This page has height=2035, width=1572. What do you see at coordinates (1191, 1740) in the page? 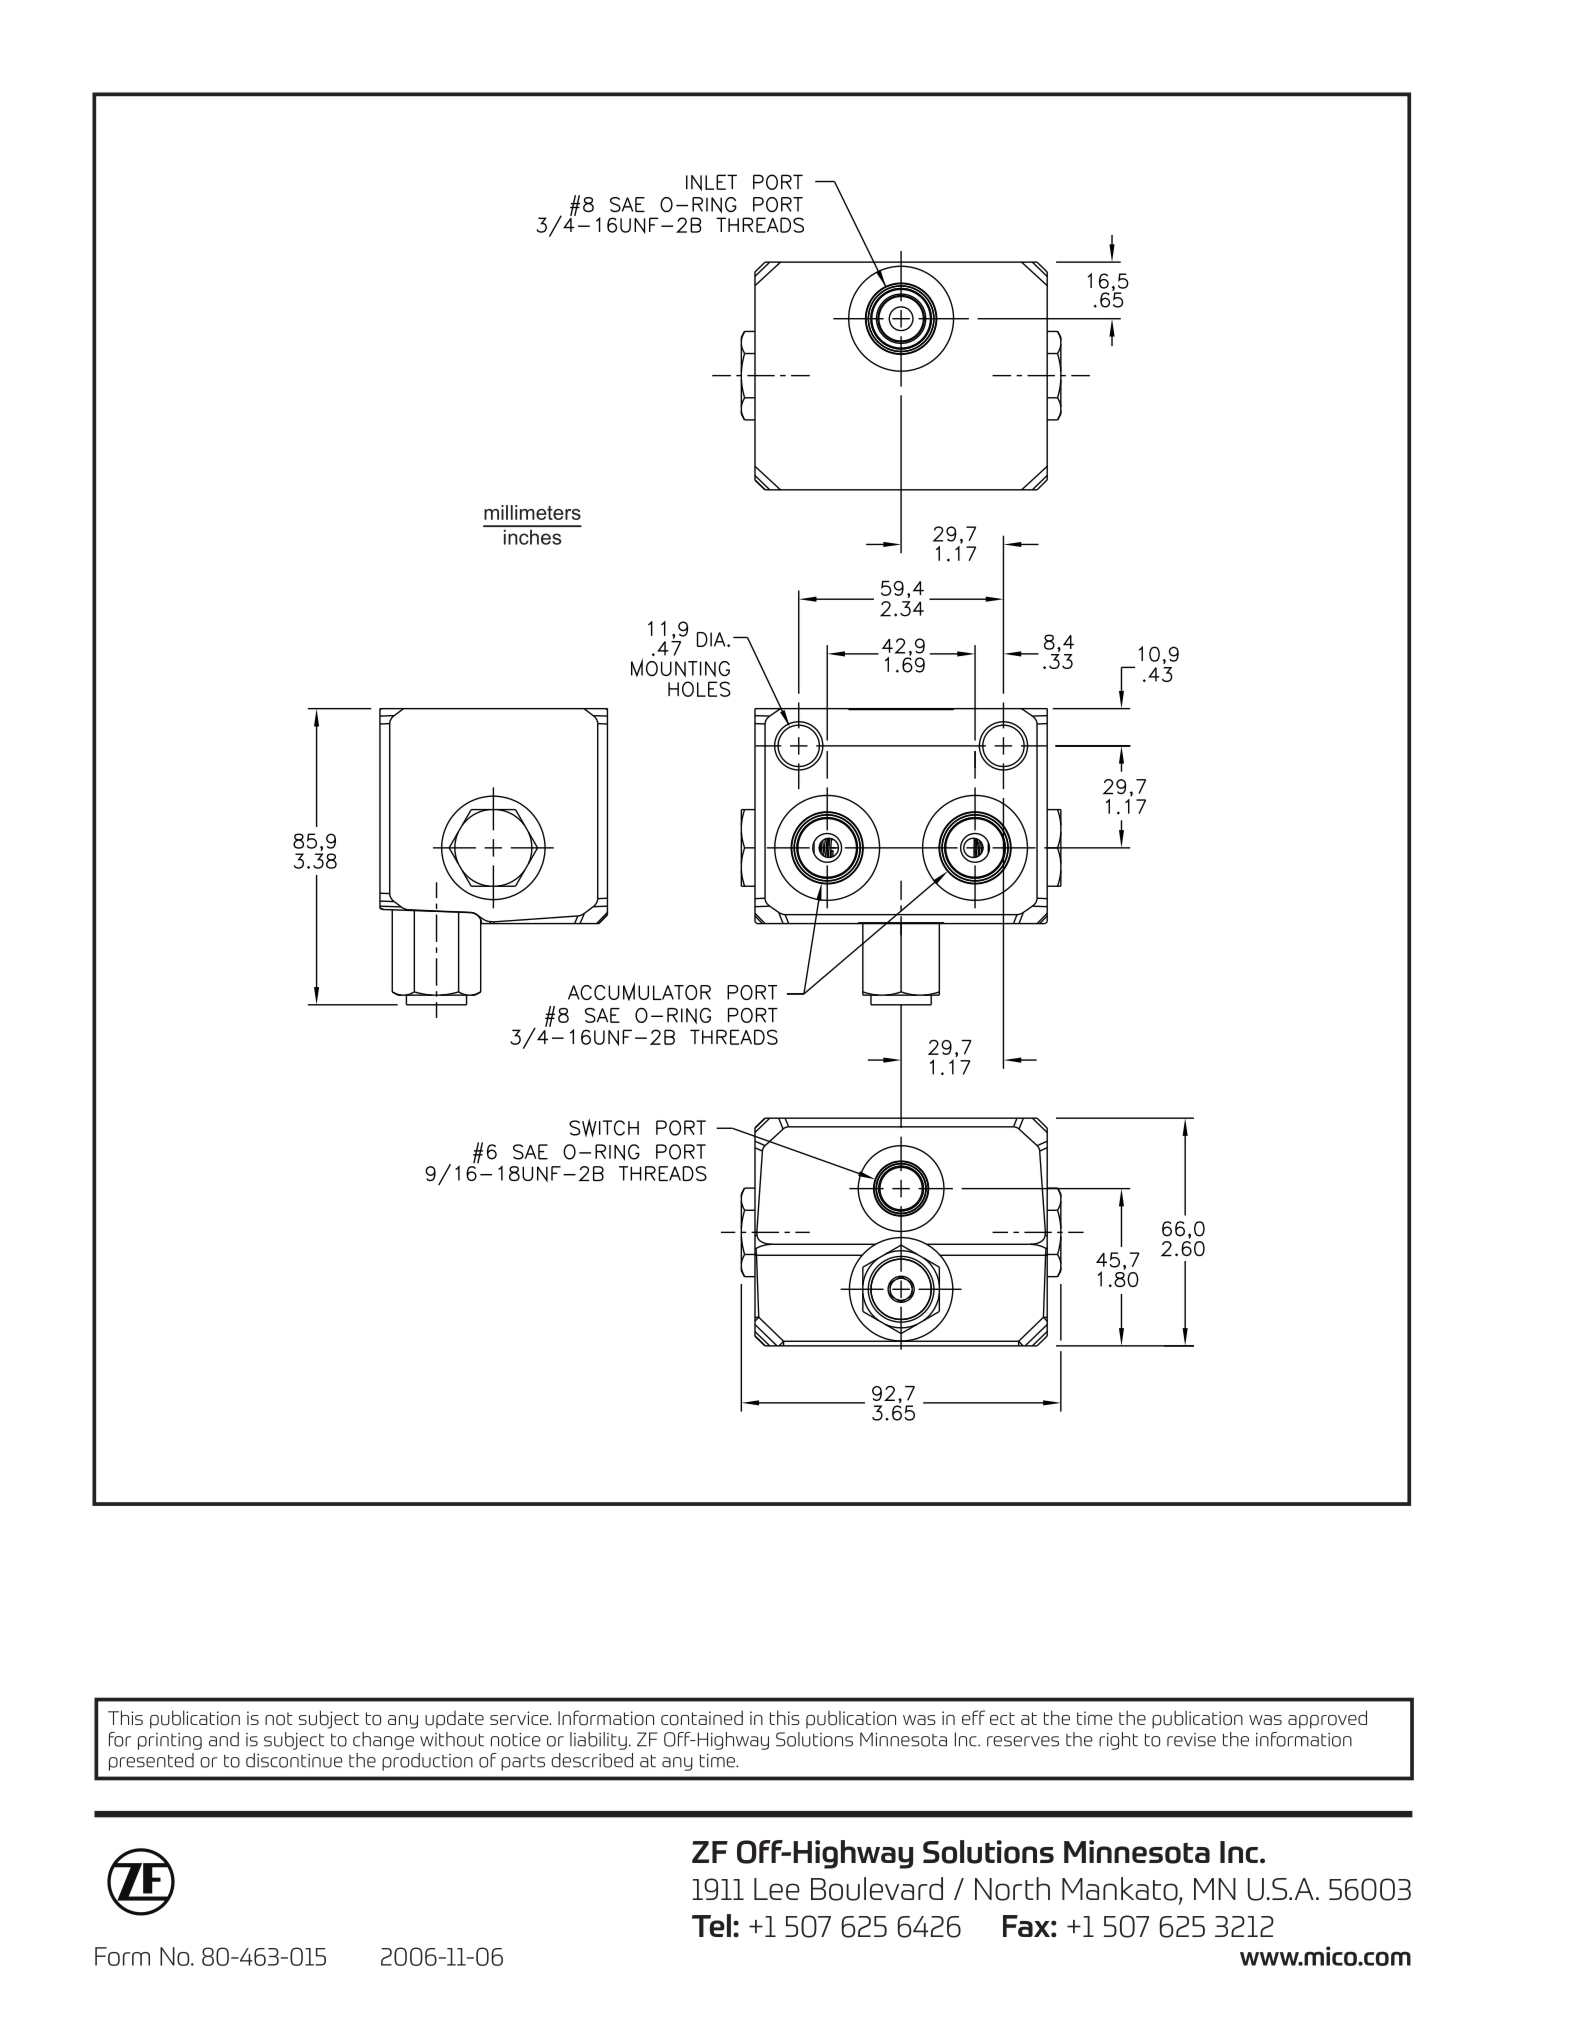
I see `revise` at bounding box center [1191, 1740].
